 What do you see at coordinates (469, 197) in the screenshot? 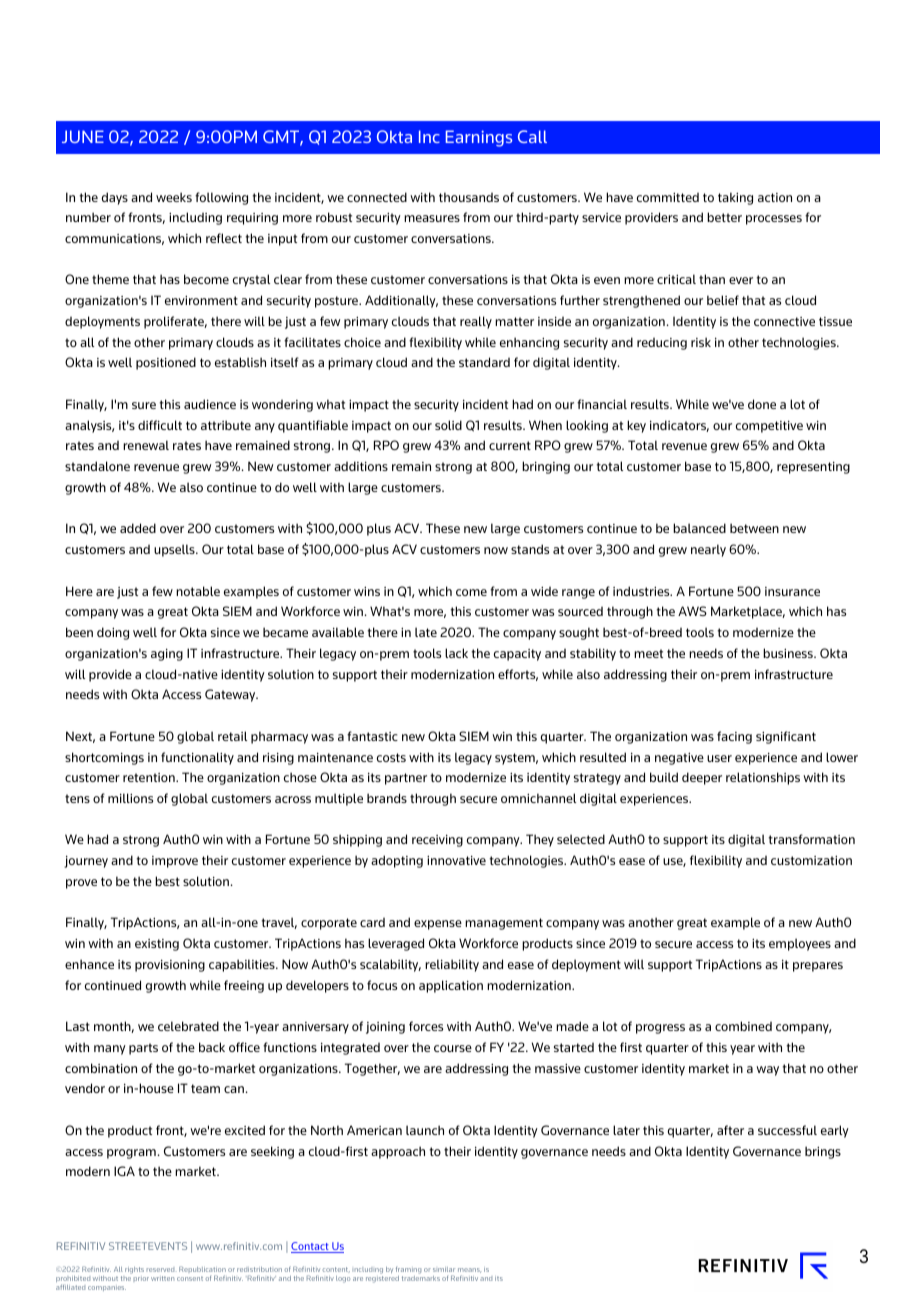
I see `thousands` at bounding box center [469, 197].
